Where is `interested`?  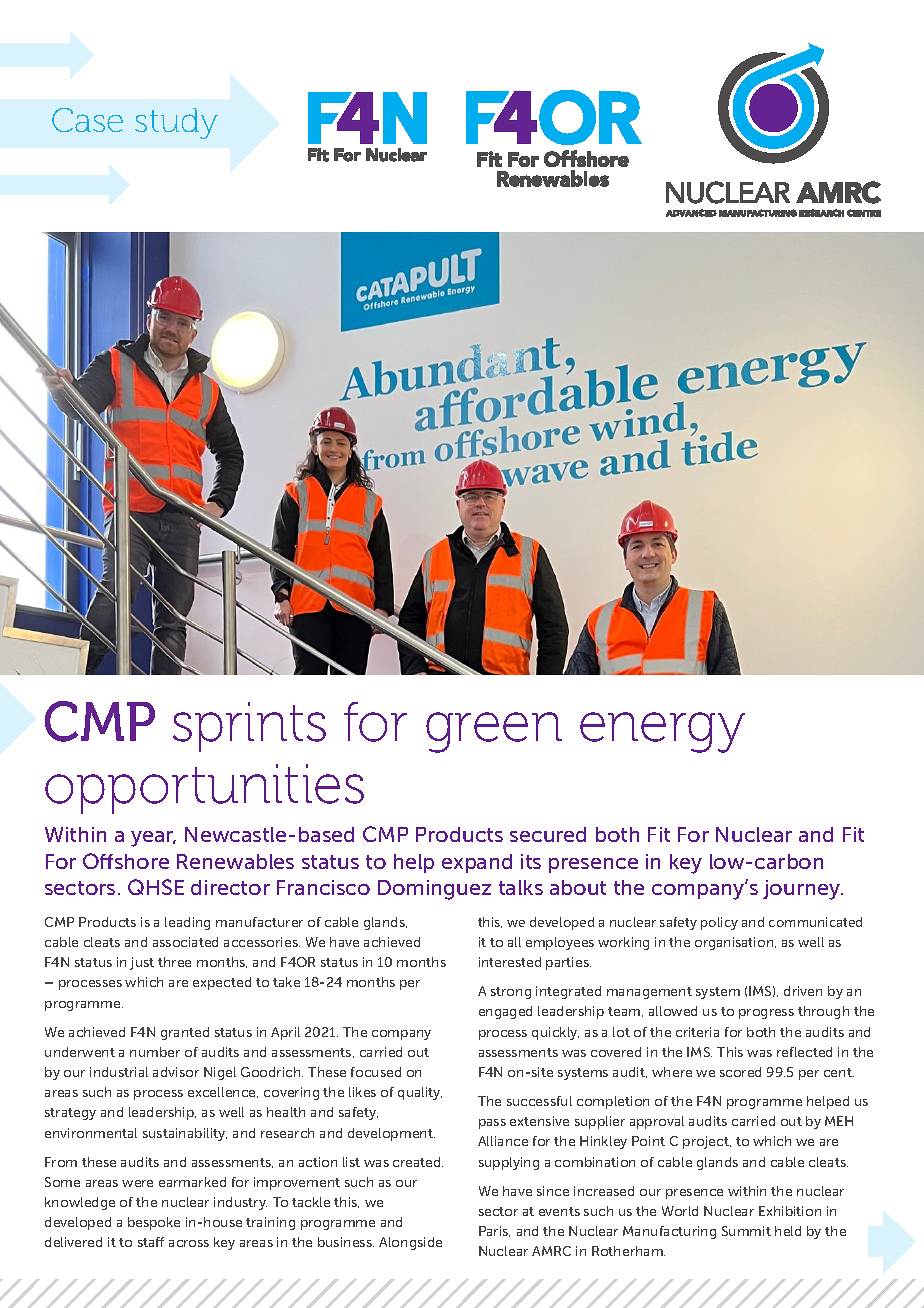
interested is located at coordinates (510, 962).
